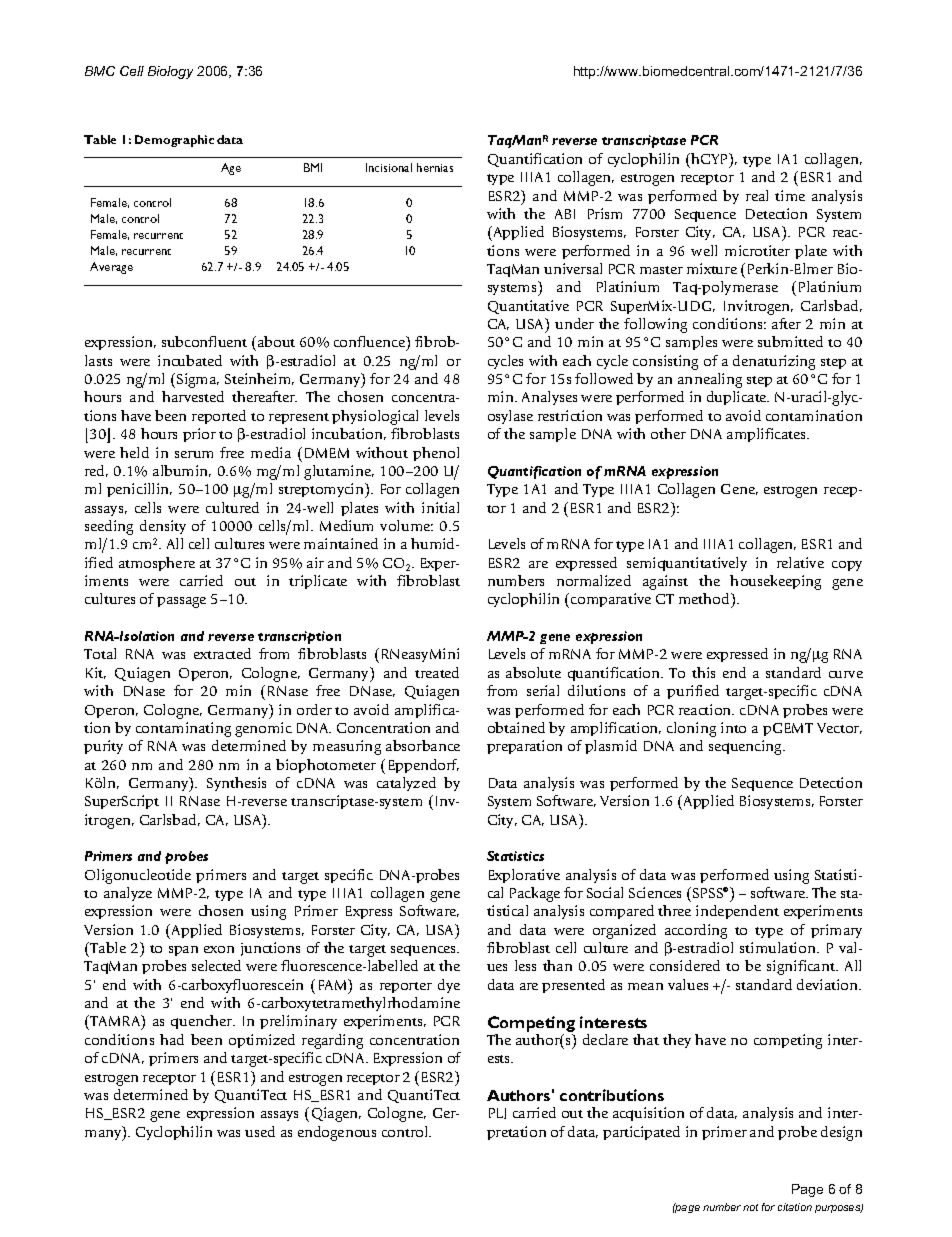 Image resolution: width=952 pixels, height=1237 pixels. Describe the element at coordinates (574, 323) in the document. I see `under` at that location.
